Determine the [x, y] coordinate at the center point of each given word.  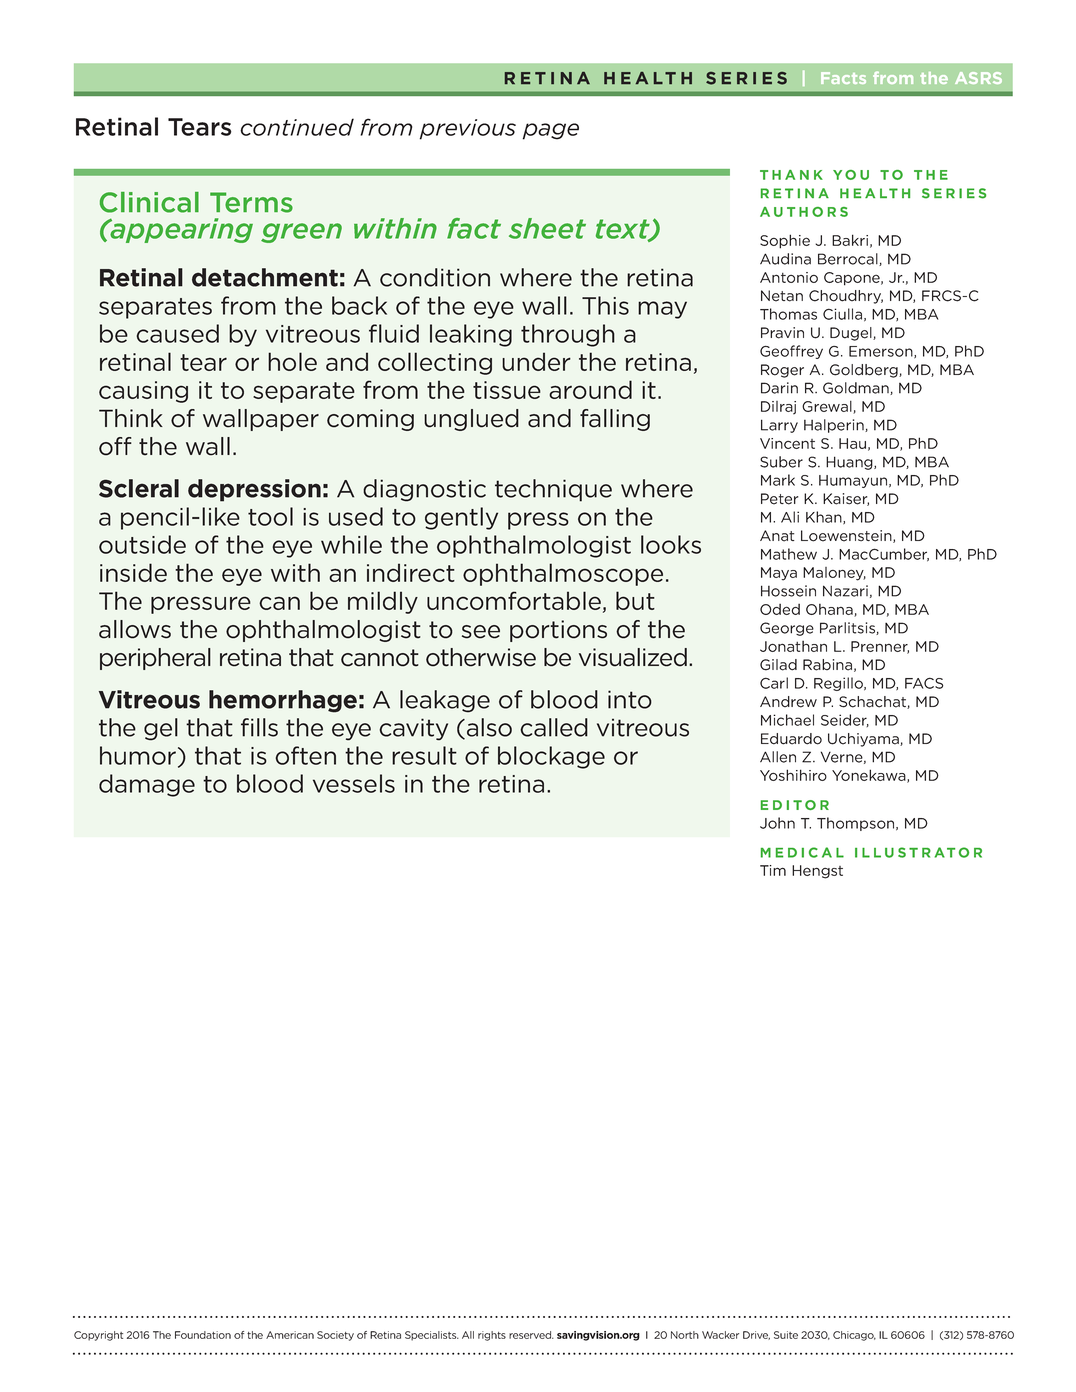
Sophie [785, 241]
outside [142, 544]
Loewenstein [847, 536]
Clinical [149, 202]
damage [147, 785]
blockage [551, 757]
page [551, 131]
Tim [773, 870]
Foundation [203, 1335]
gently [461, 518]
